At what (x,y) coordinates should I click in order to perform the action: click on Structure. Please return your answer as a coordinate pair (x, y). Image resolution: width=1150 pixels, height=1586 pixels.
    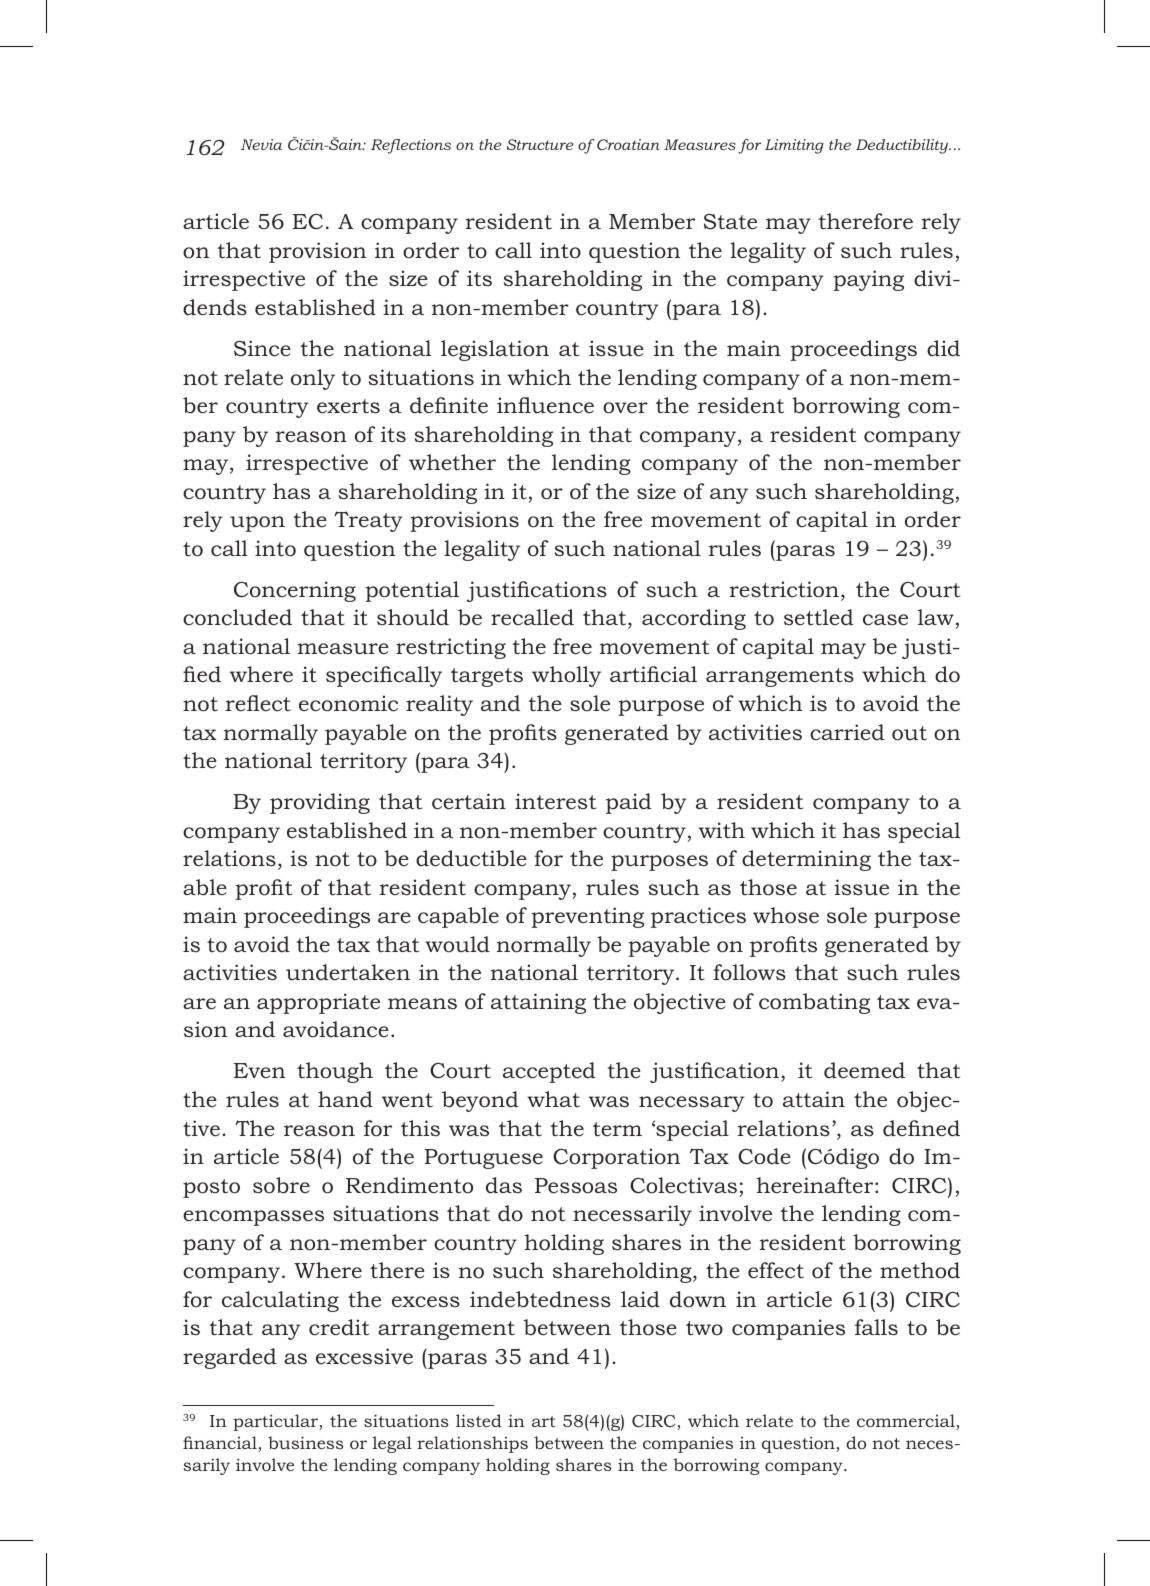
    Looking at the image, I should click on (540, 144).
